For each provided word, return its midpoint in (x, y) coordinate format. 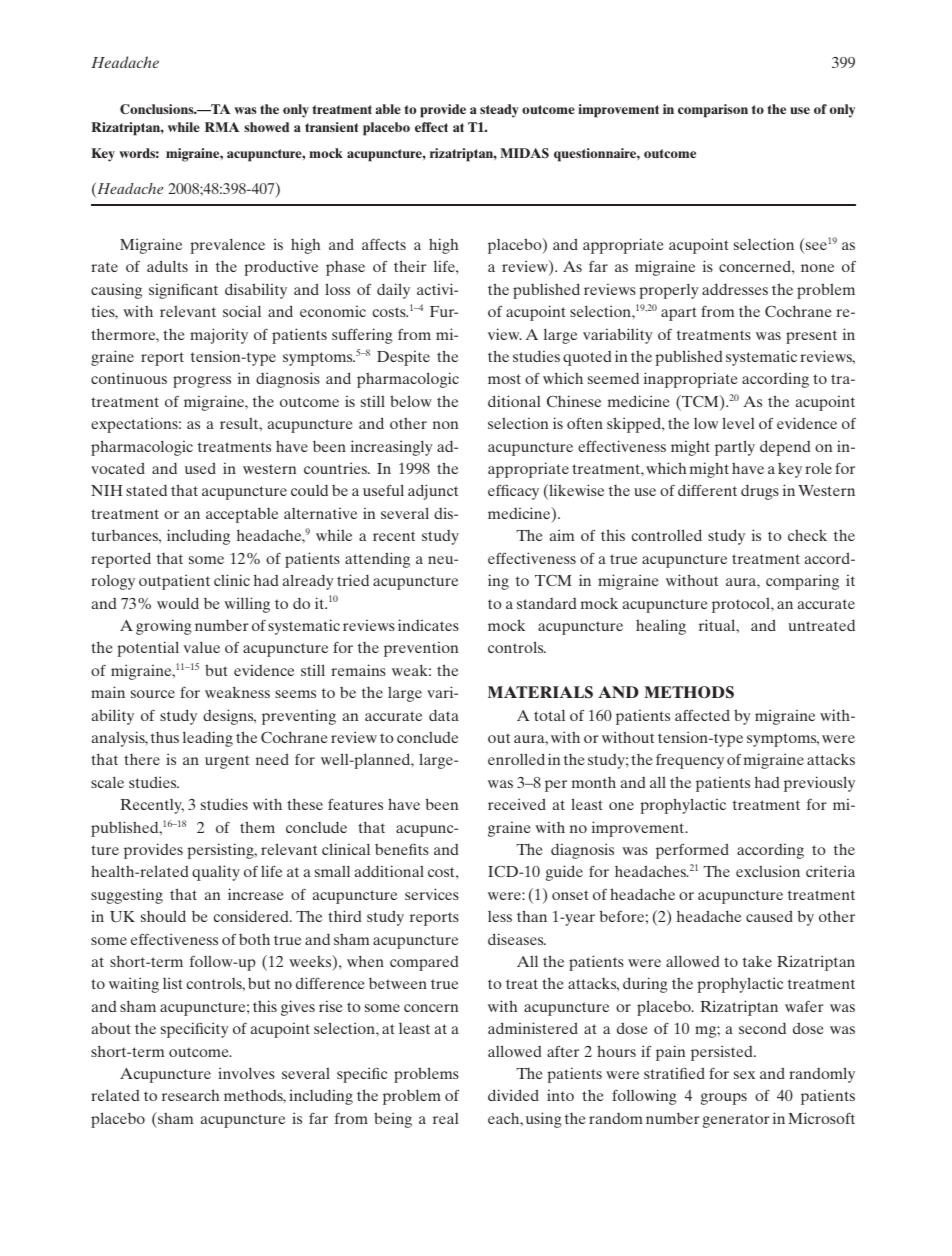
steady (499, 111)
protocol (742, 605)
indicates (428, 625)
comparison (713, 111)
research (190, 1095)
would (178, 603)
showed (266, 127)
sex (744, 1075)
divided (513, 1095)
